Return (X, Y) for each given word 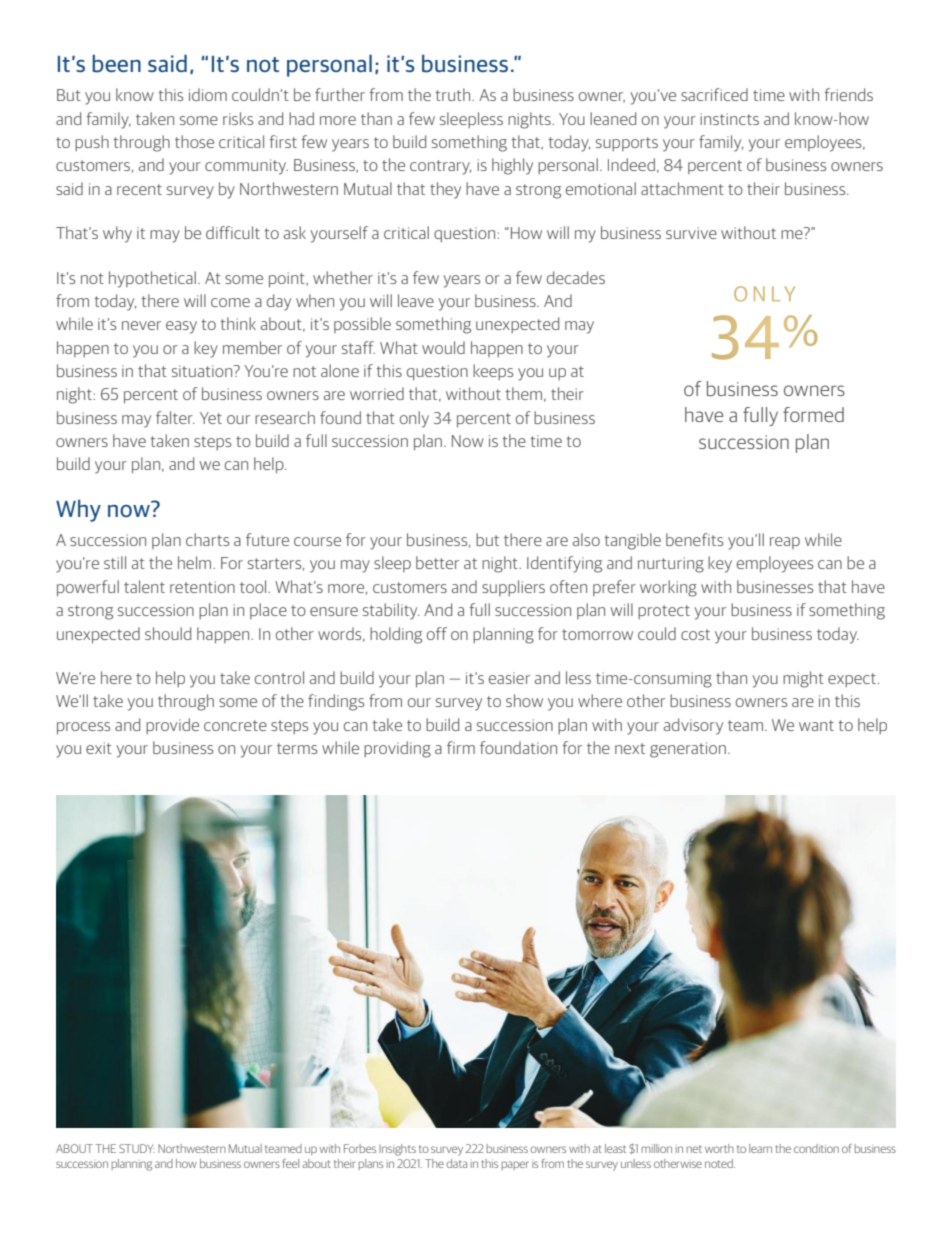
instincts (729, 119)
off (437, 633)
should (168, 633)
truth (454, 94)
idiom (208, 94)
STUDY (137, 1148)
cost (695, 634)
